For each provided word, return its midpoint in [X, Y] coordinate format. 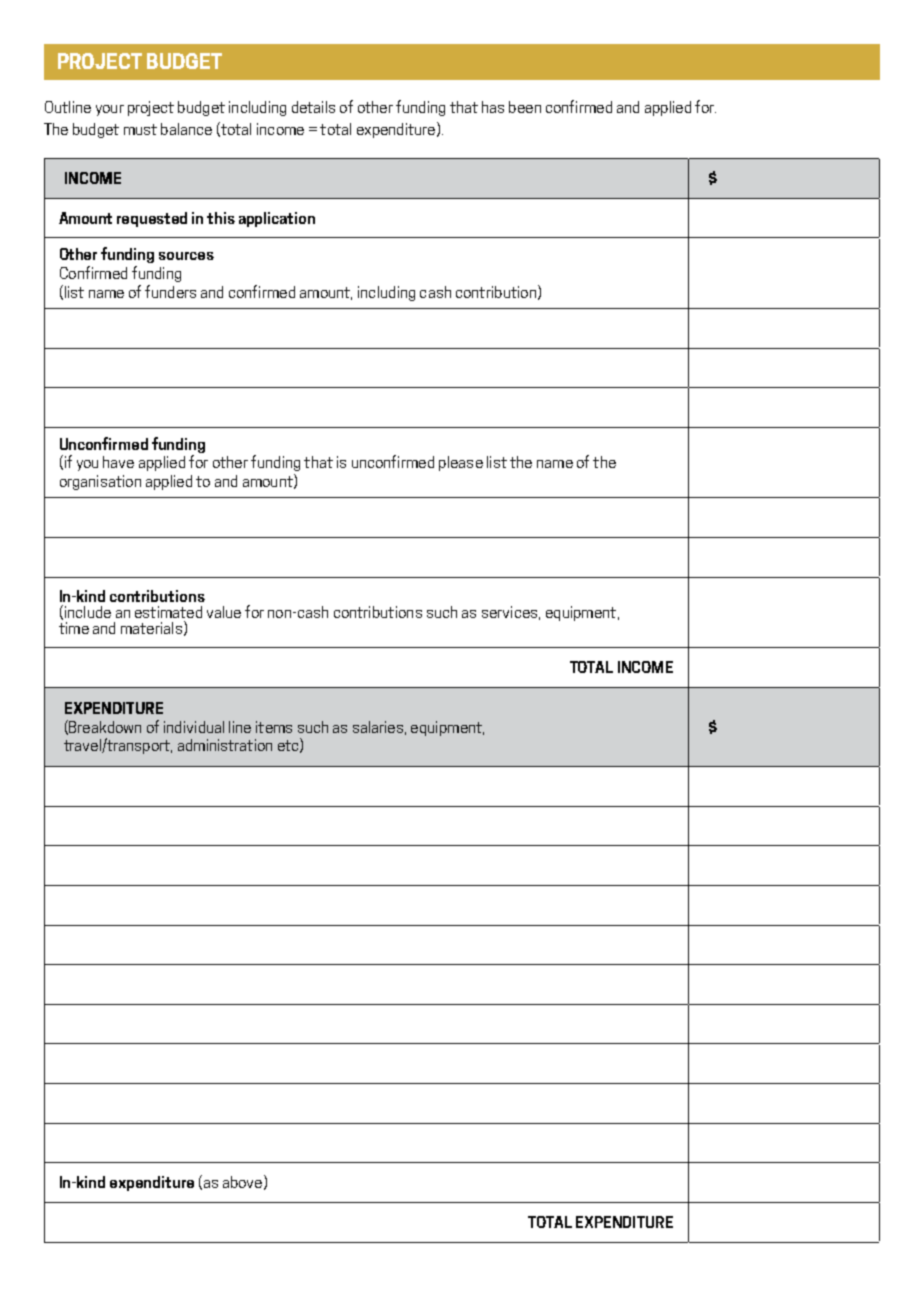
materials [151, 628]
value [224, 612]
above [242, 1182]
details [313, 107]
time [74, 628]
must [140, 129]
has [493, 107]
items [274, 727]
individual [194, 727]
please [461, 463]
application [277, 219]
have [118, 462]
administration [225, 745]
